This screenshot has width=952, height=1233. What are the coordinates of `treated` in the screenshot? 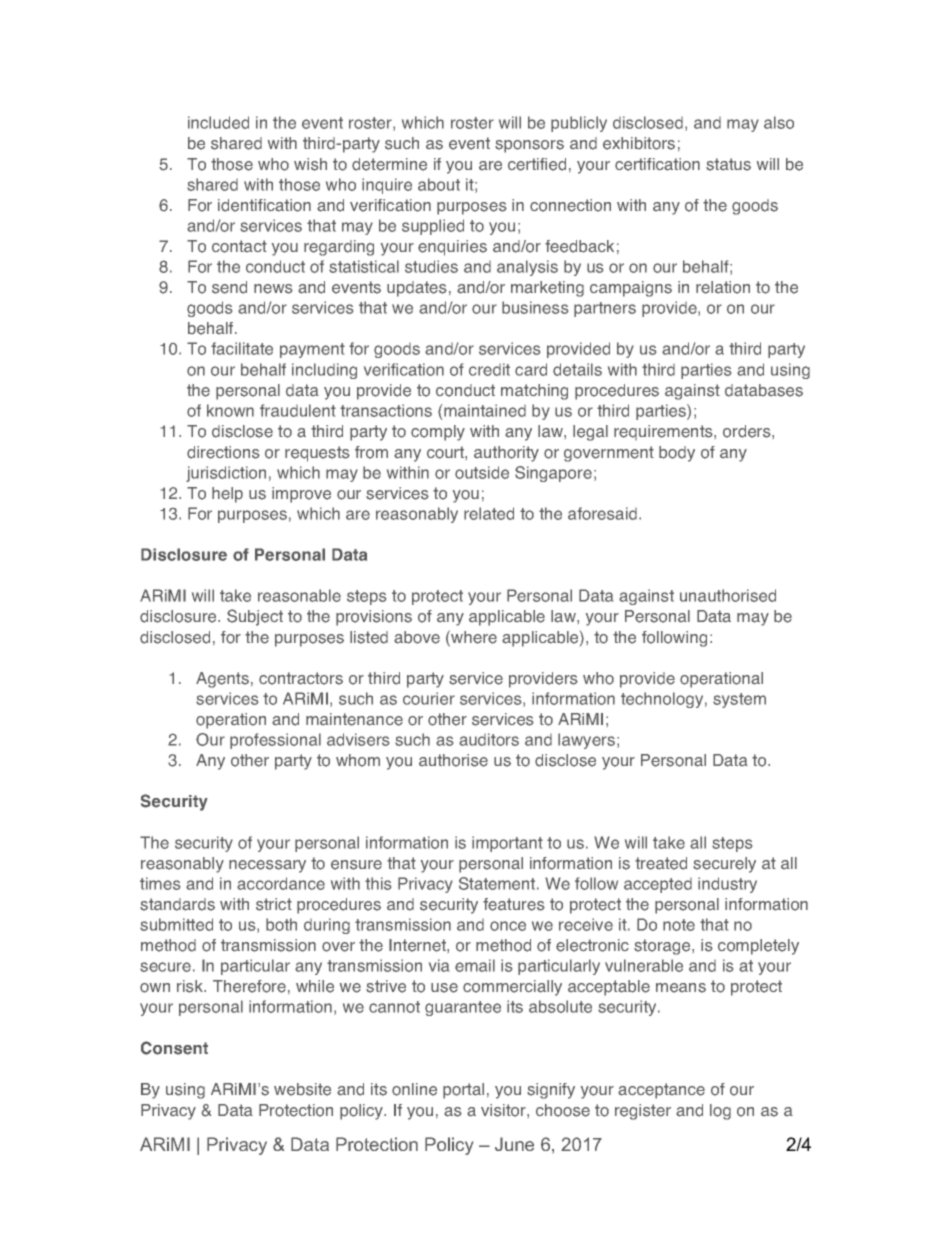 It's located at (661, 863).
